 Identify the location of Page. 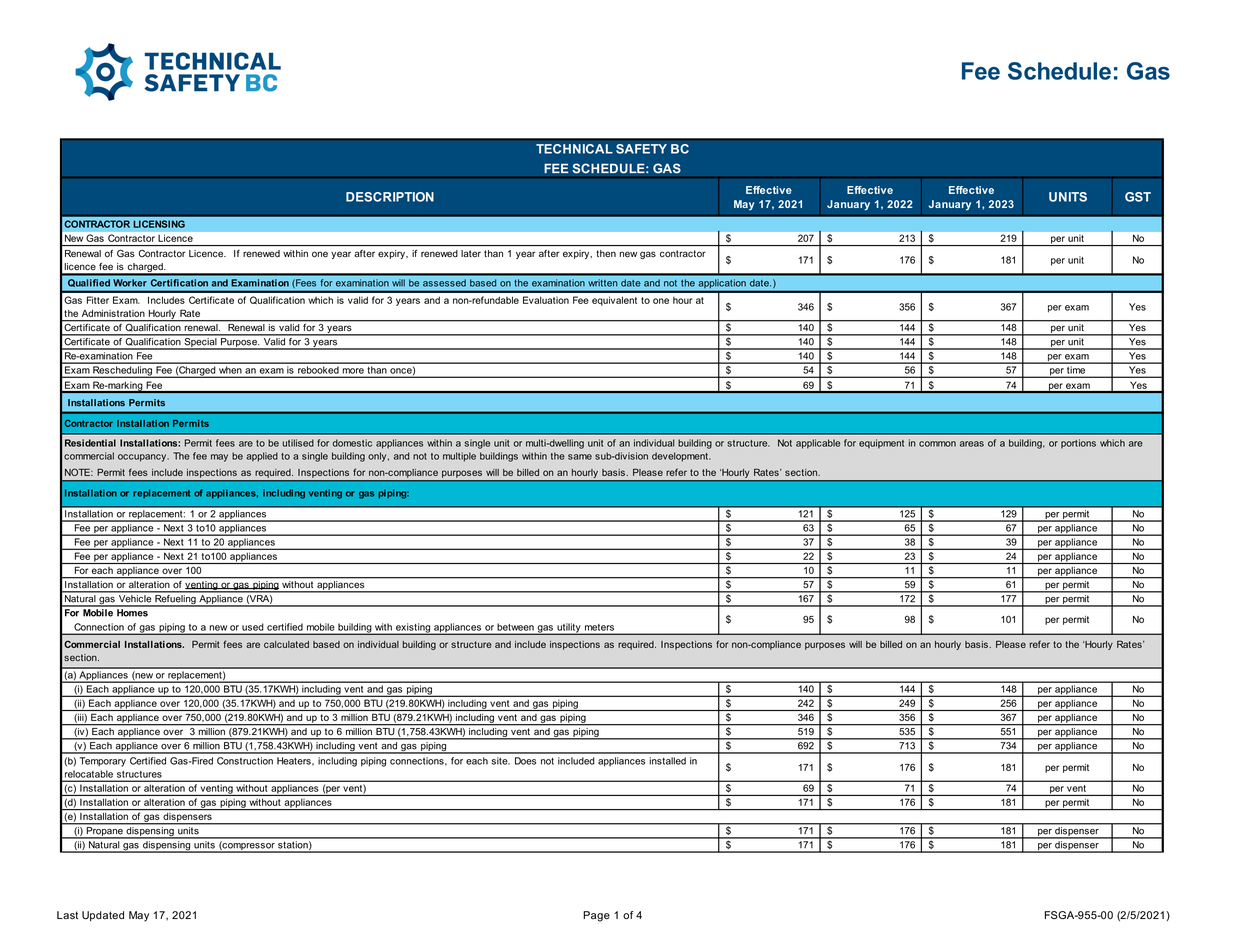
(596, 916).
